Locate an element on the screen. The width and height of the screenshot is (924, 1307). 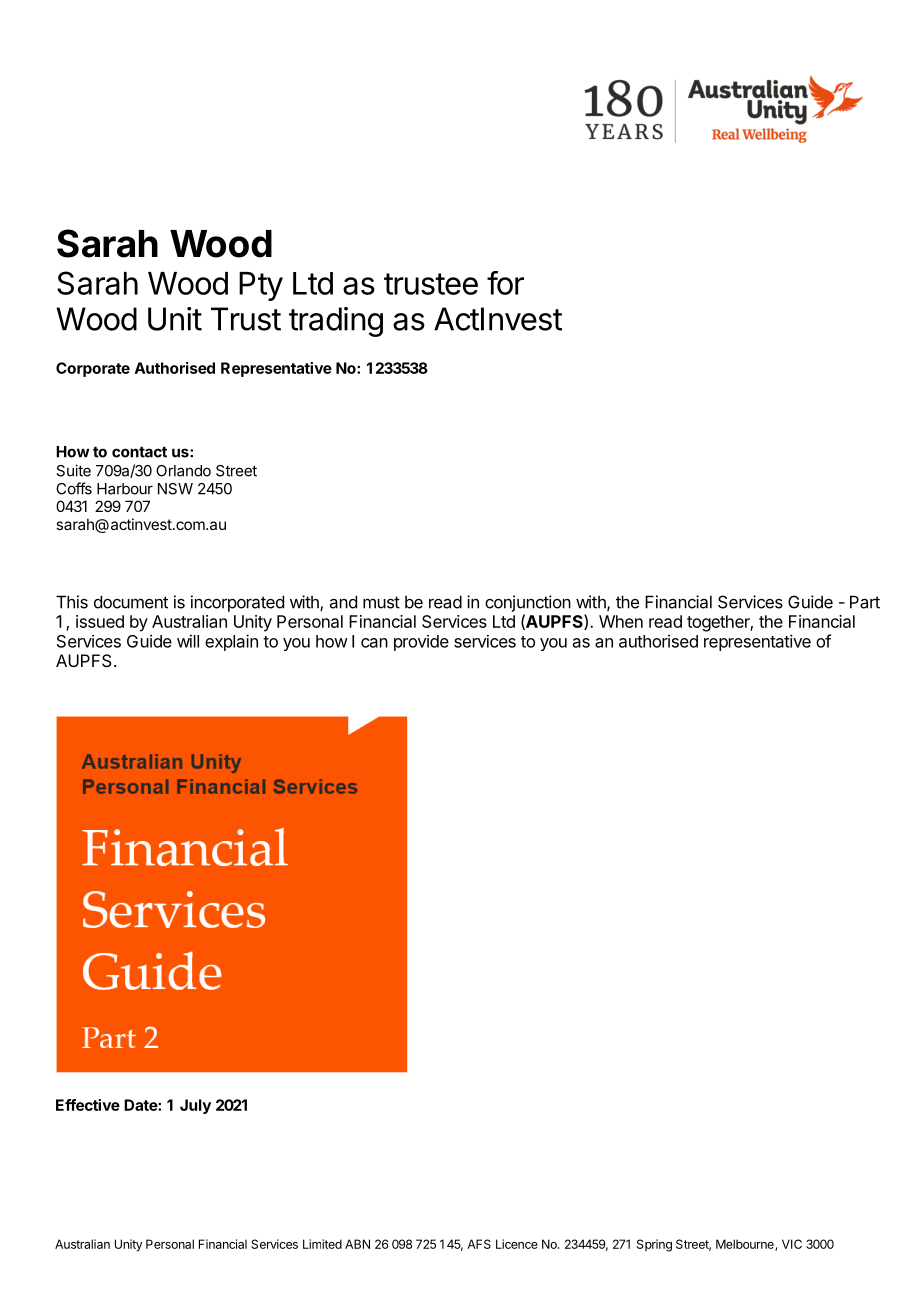
July is located at coordinates (195, 1106).
